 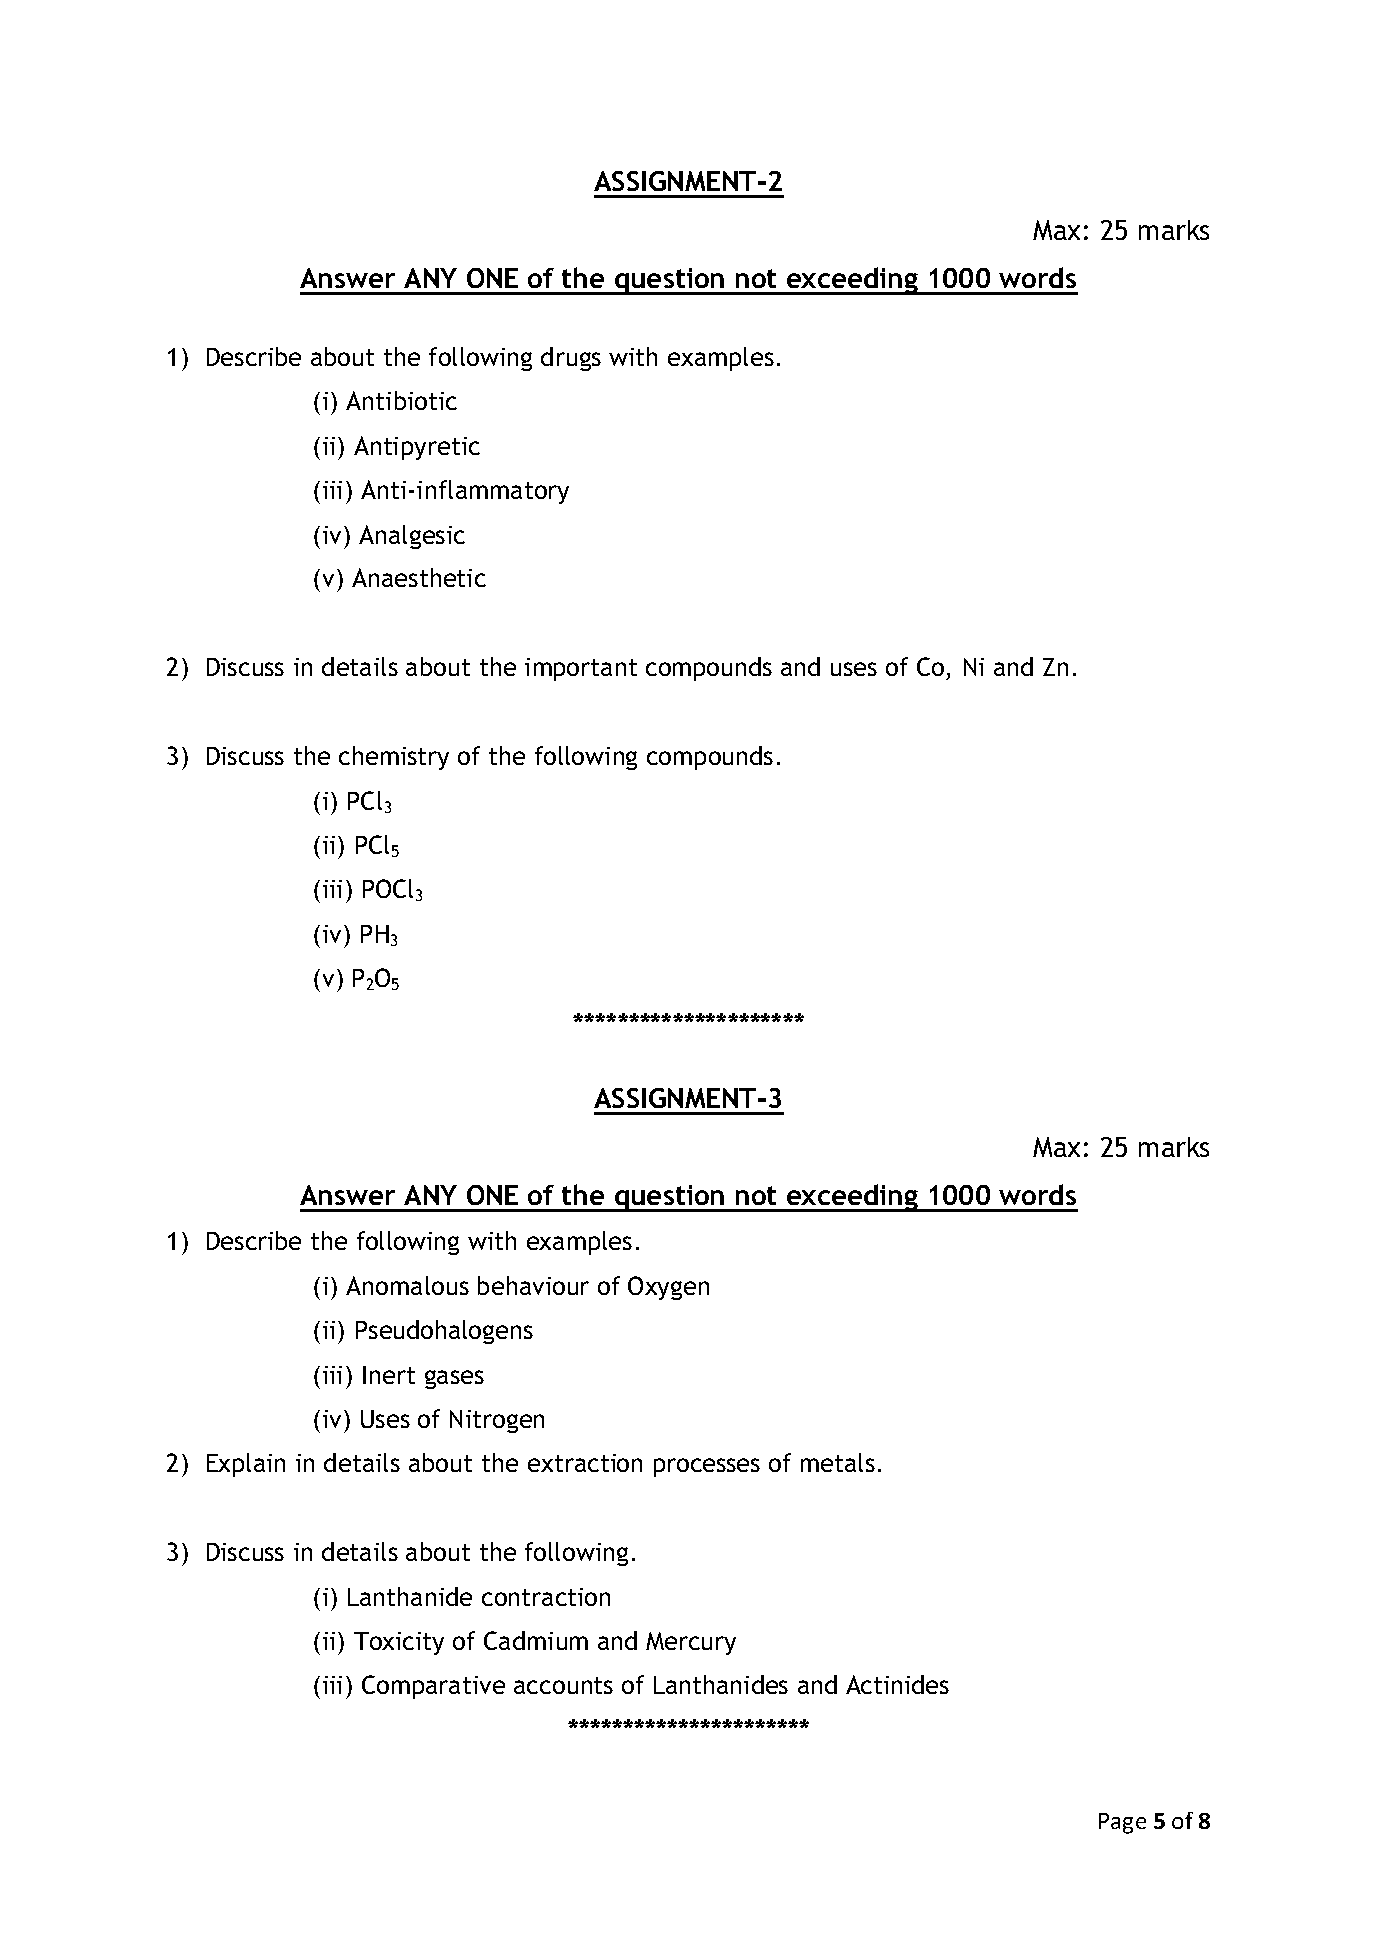 What do you see at coordinates (533, 1285) in the document?
I see `behaviour` at bounding box center [533, 1285].
